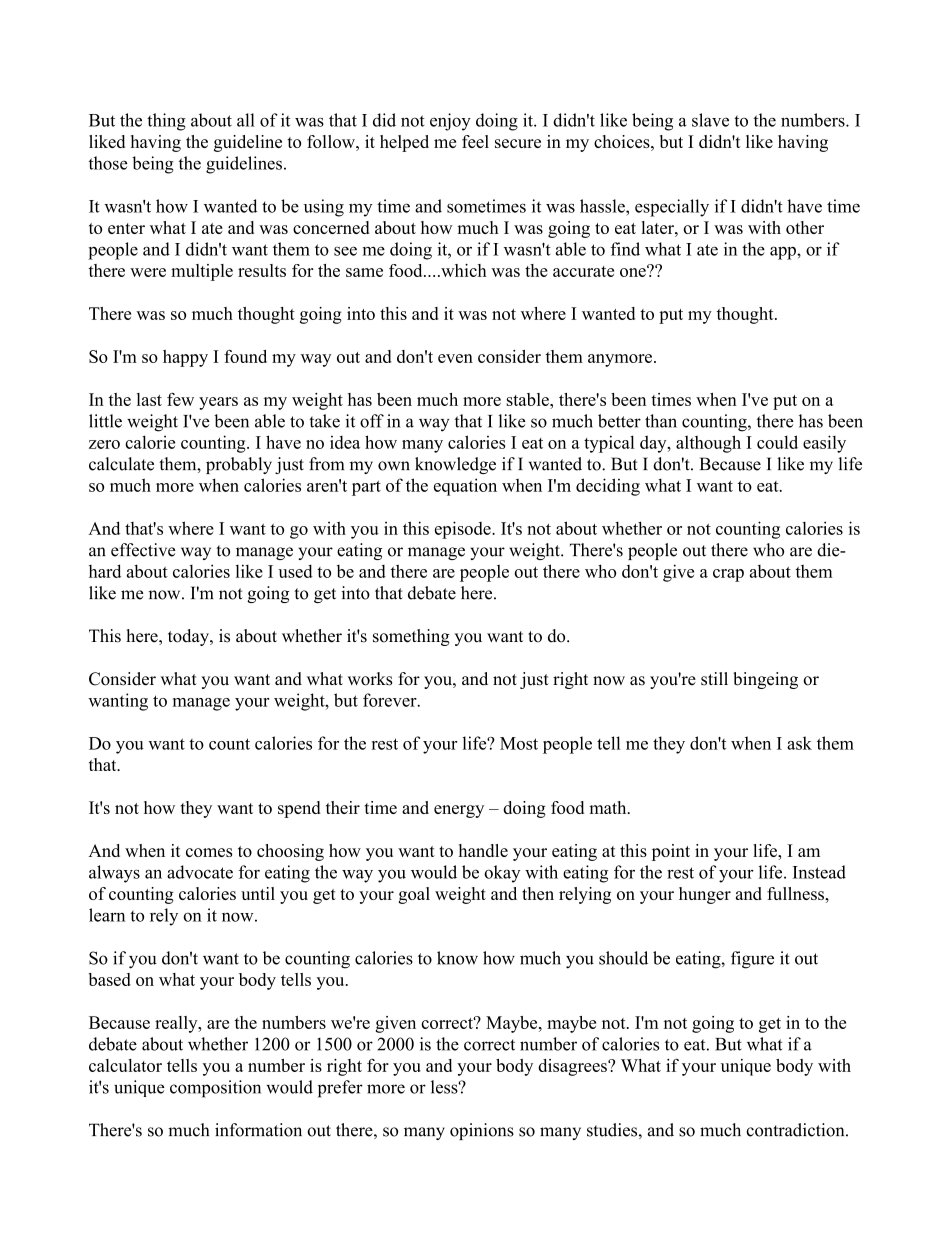 Image resolution: width=952 pixels, height=1233 pixels. What do you see at coordinates (108, 163) in the screenshot?
I see `those` at bounding box center [108, 163].
